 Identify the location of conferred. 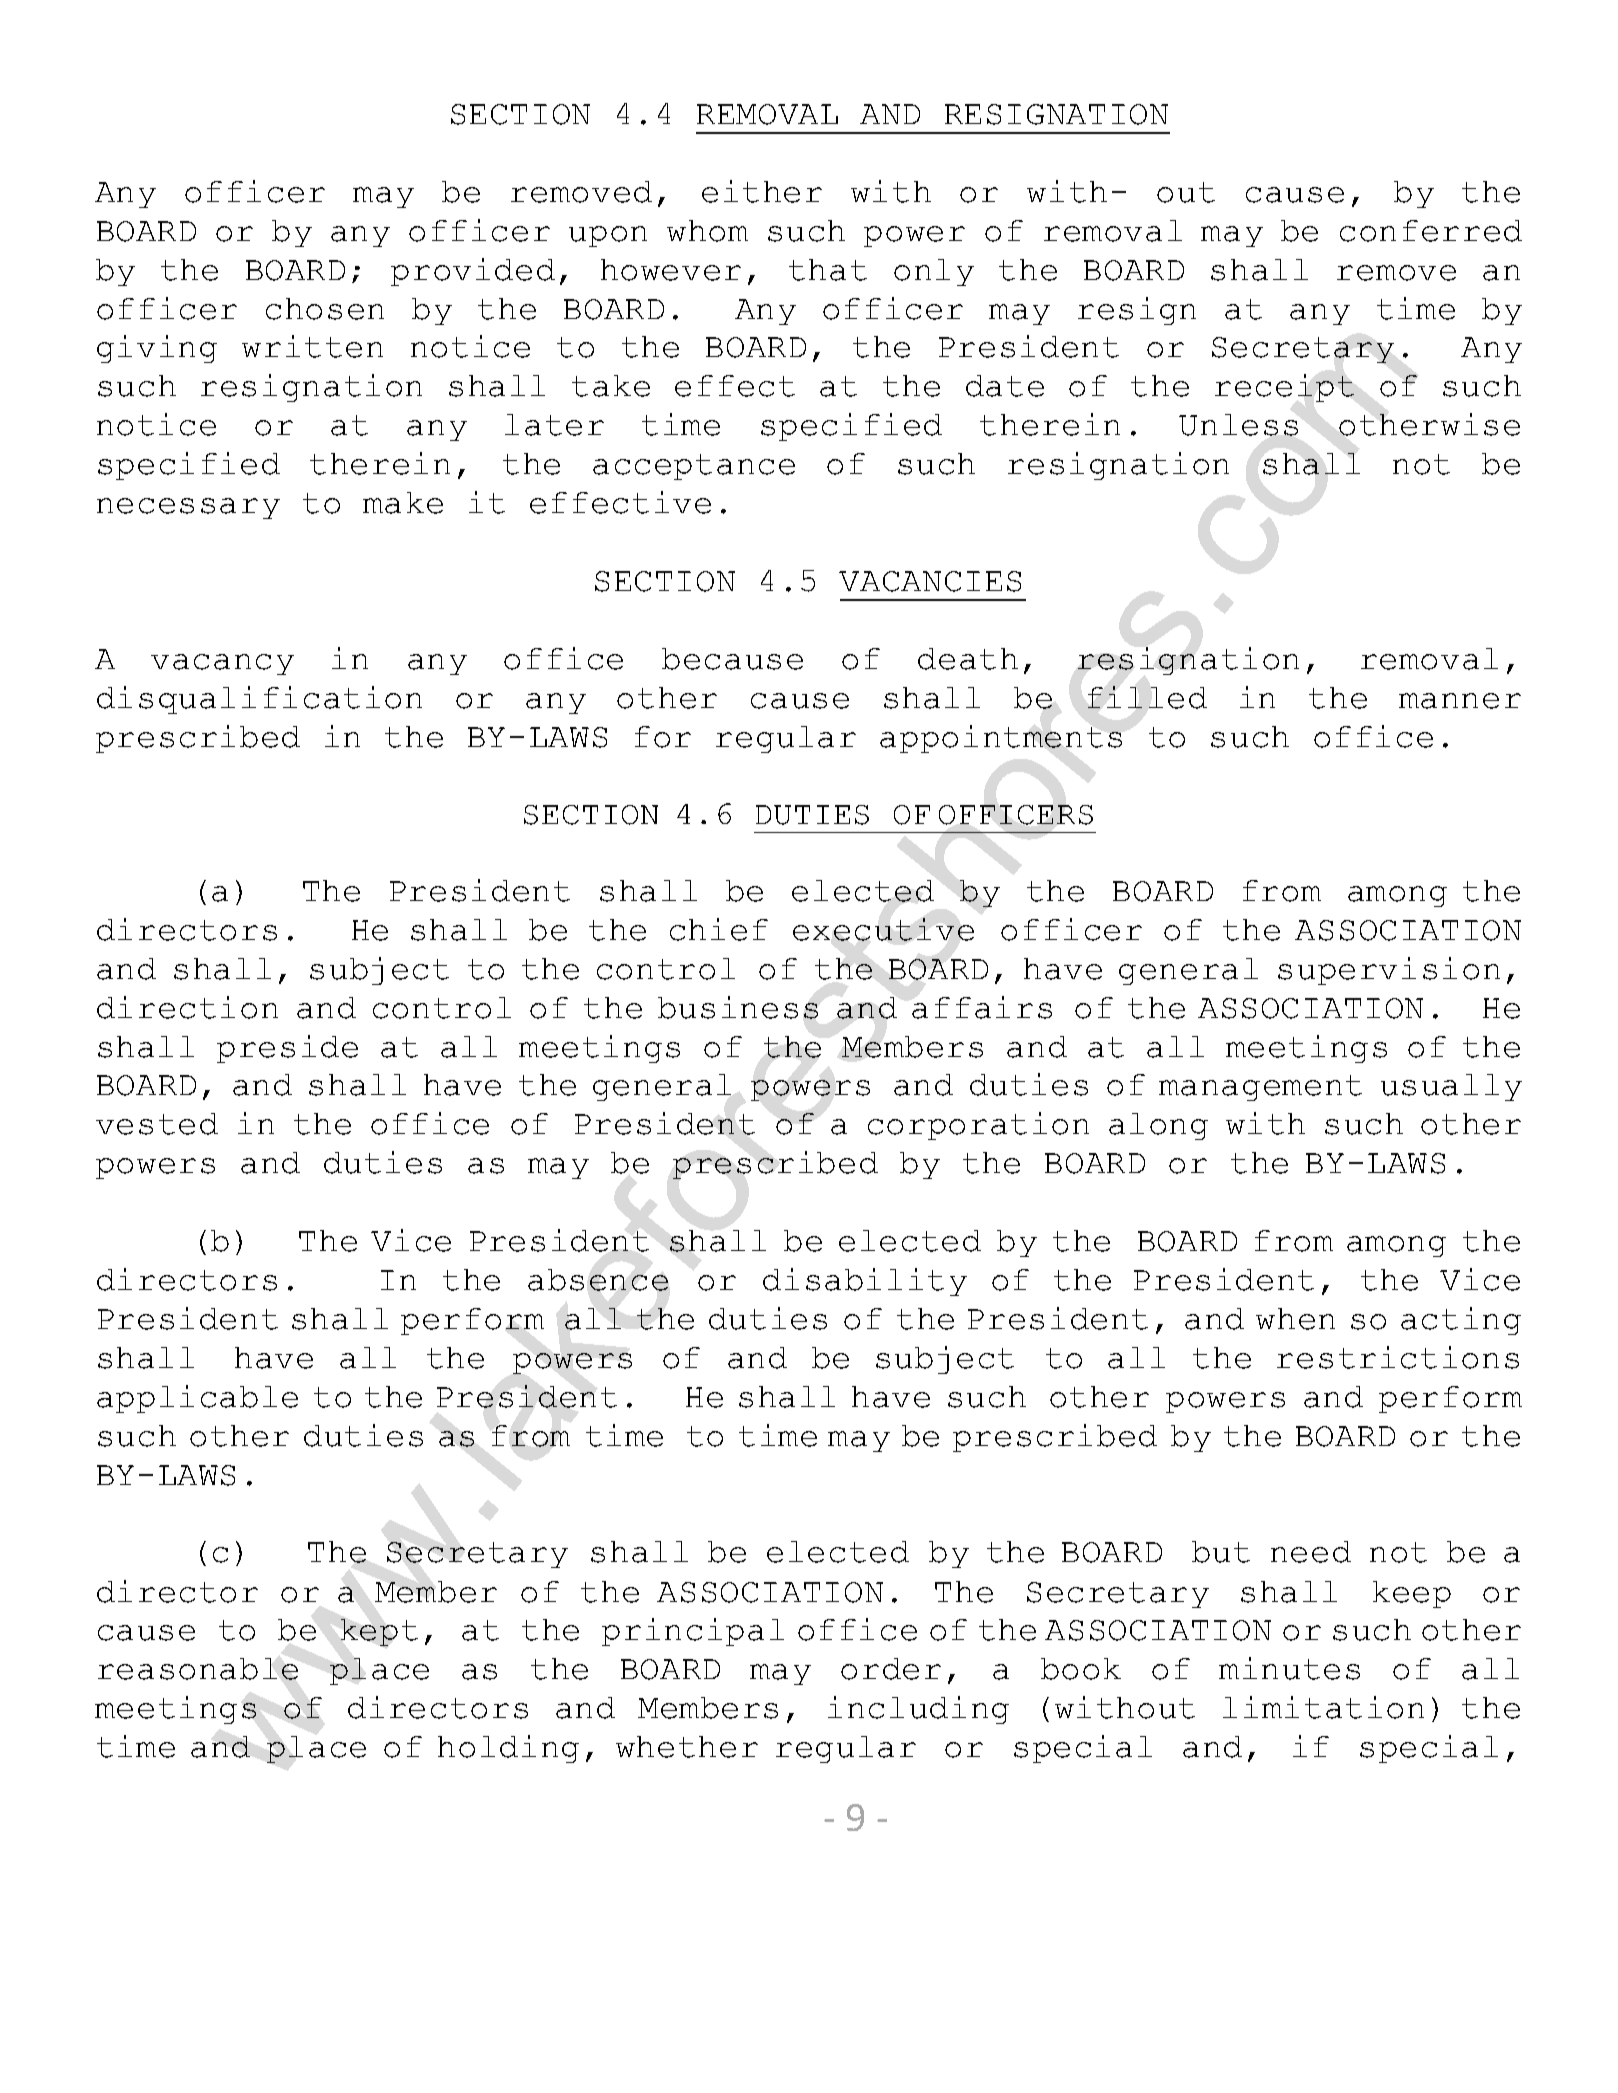
(1431, 231).
